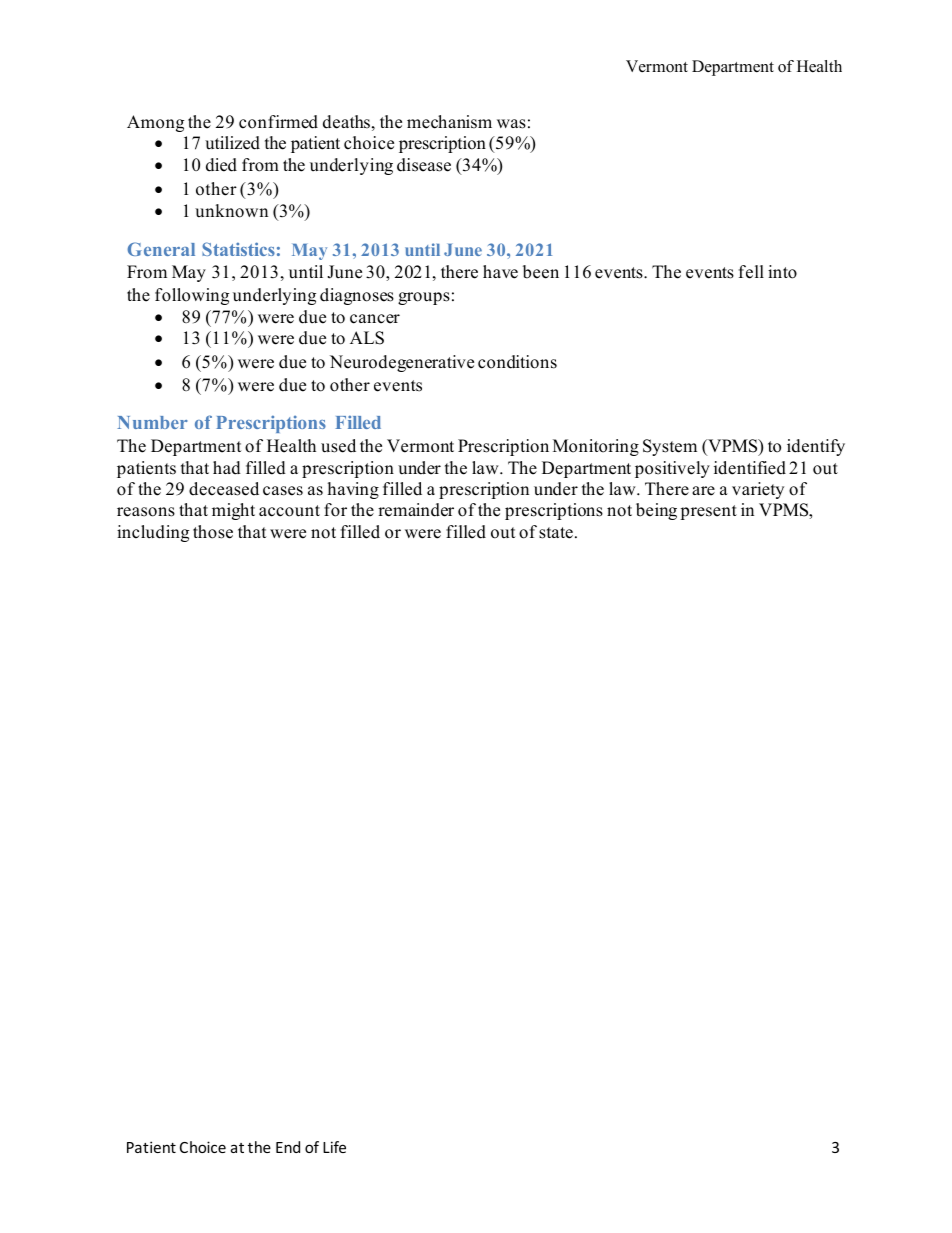 The height and width of the screenshot is (1233, 952). Describe the element at coordinates (751, 272) in the screenshot. I see `fell` at that location.
